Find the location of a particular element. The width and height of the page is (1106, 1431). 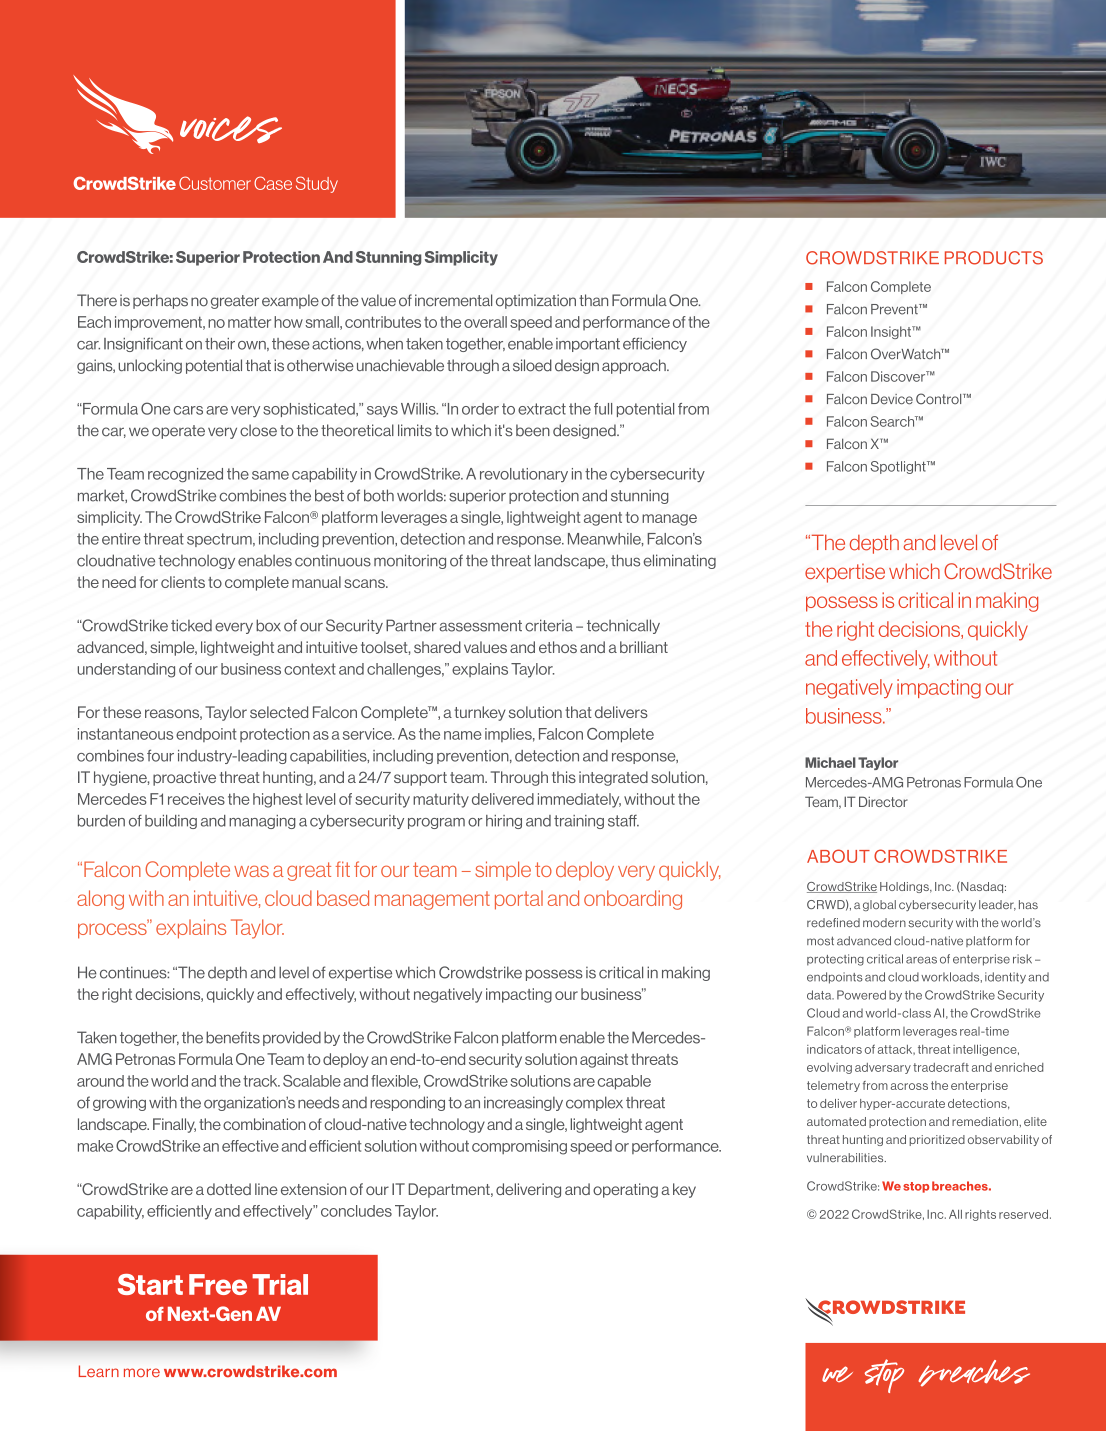

ticked is located at coordinates (191, 625).
